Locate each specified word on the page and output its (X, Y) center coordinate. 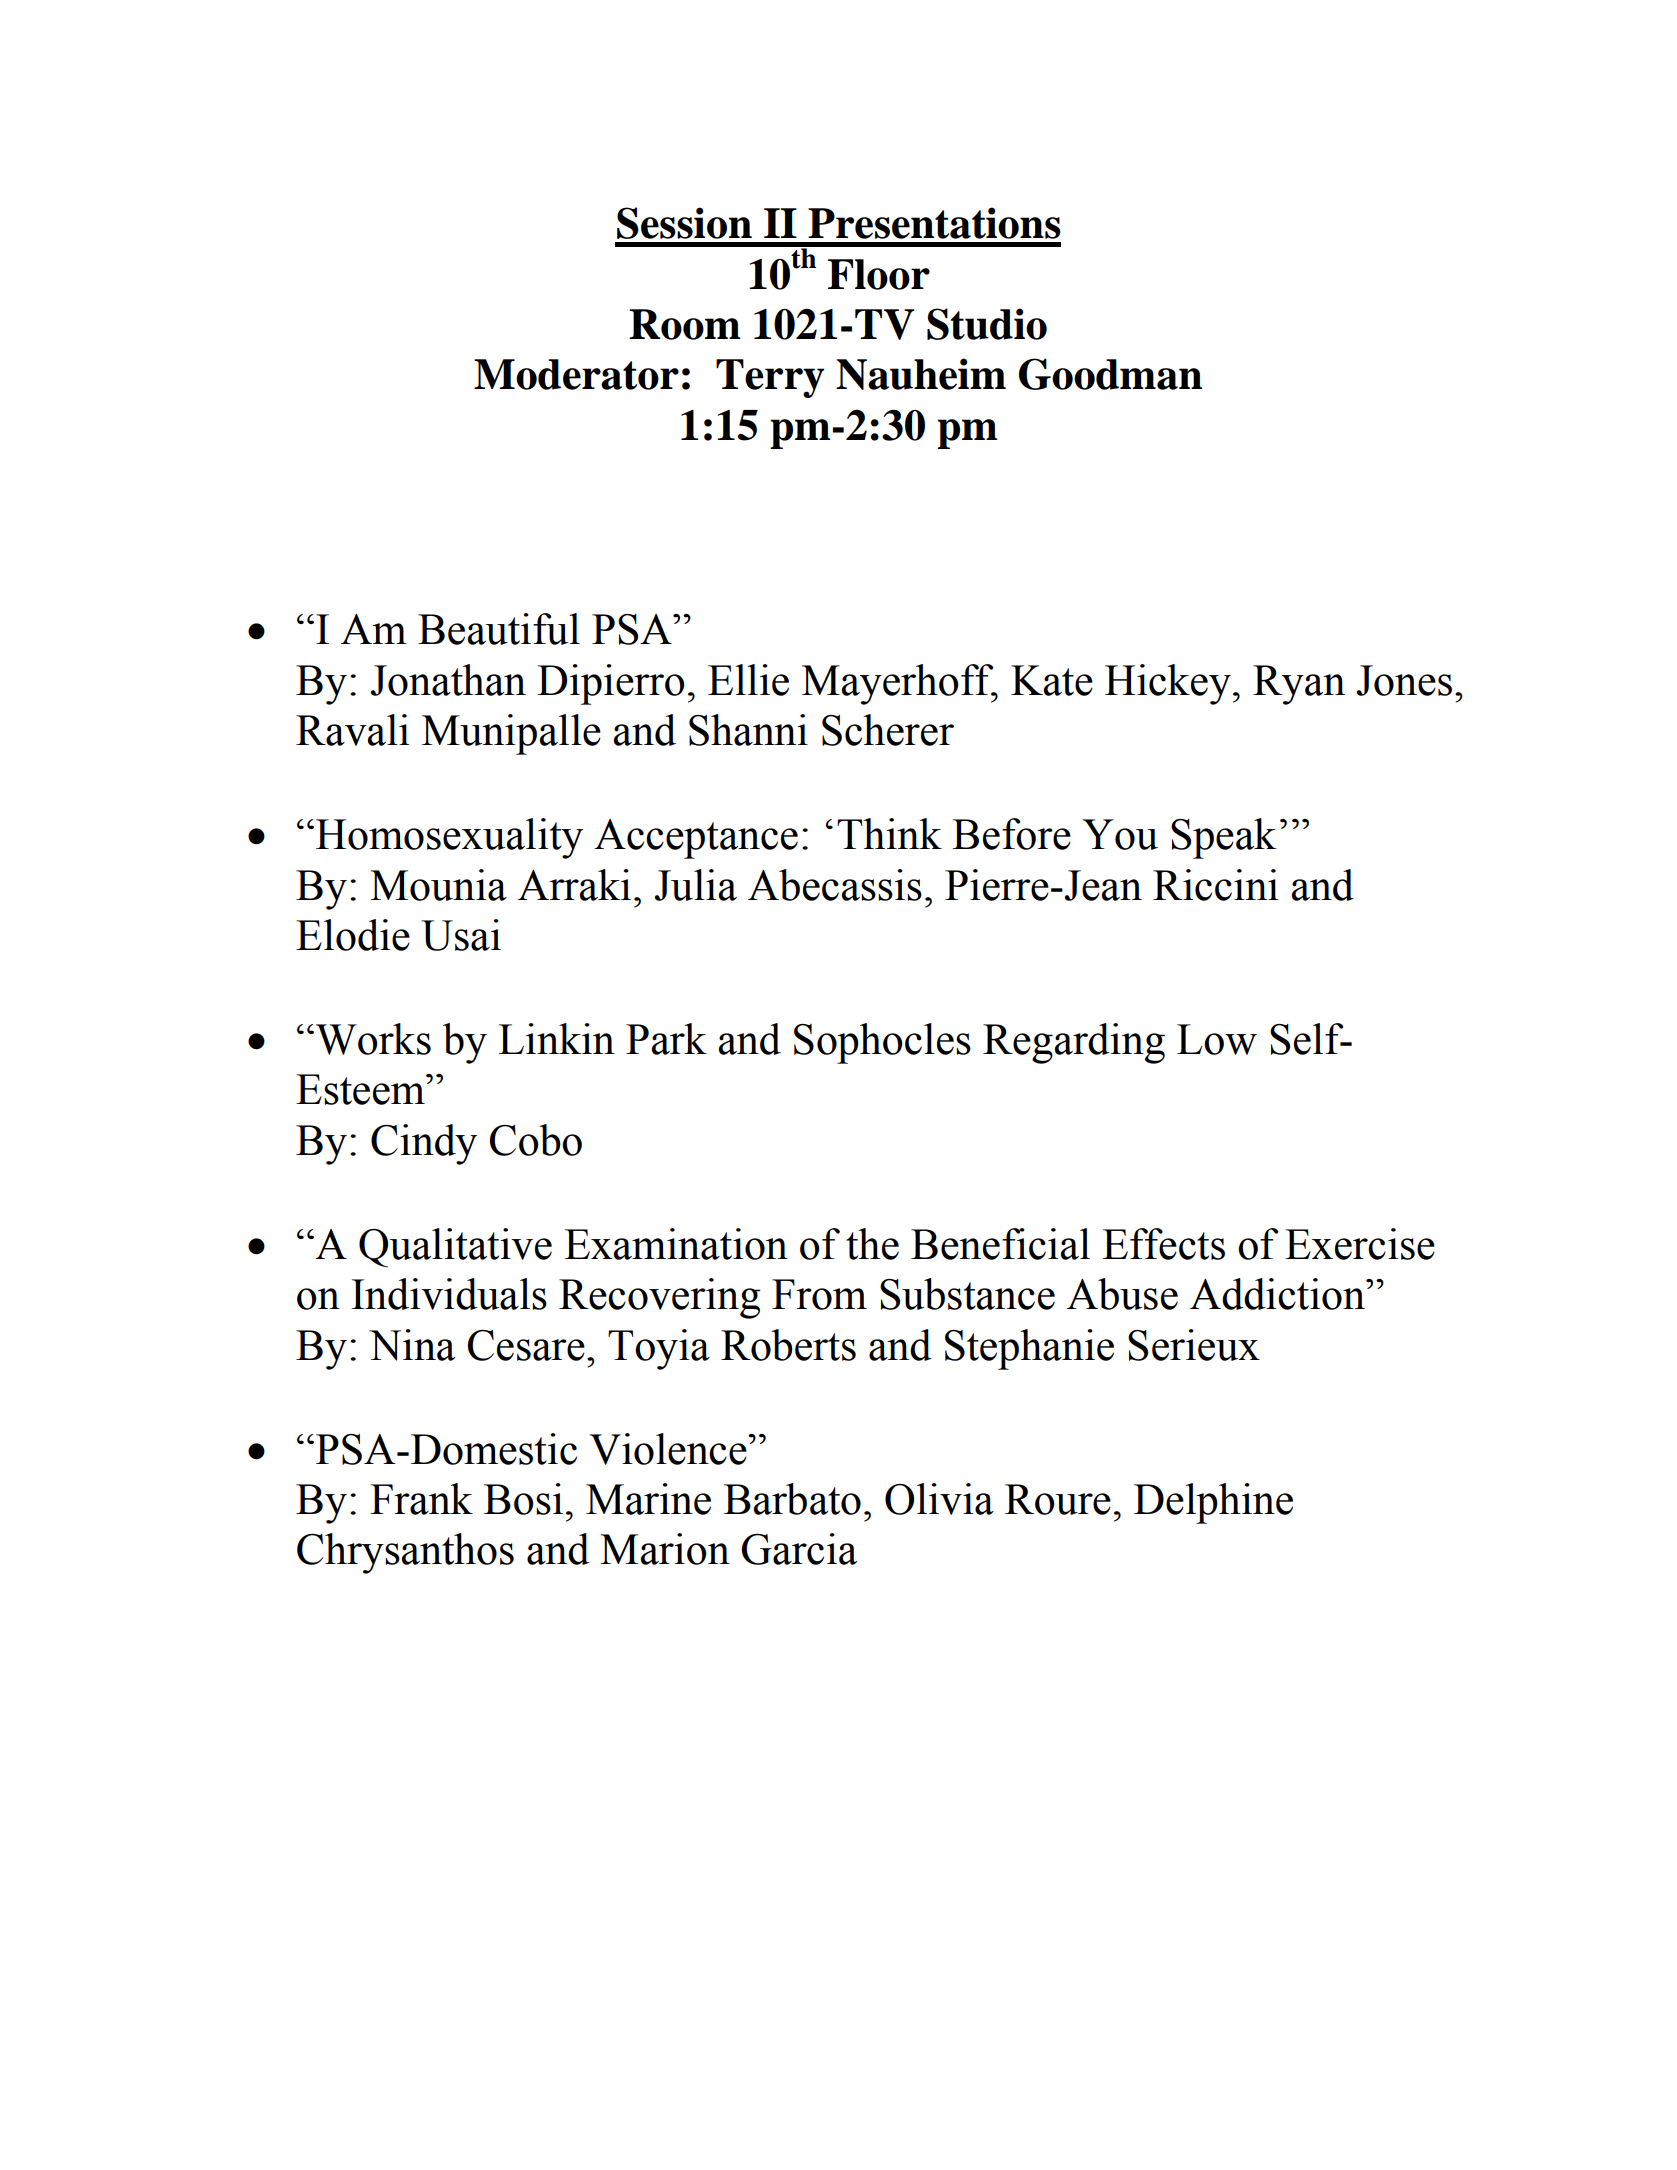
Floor (879, 274)
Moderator (576, 374)
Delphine (1213, 1503)
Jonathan (448, 680)
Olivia (939, 1499)
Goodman (1110, 374)
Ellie (748, 680)
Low (1217, 1039)
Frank (421, 1499)
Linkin (557, 1038)
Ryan (1299, 685)
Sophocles (882, 1043)
